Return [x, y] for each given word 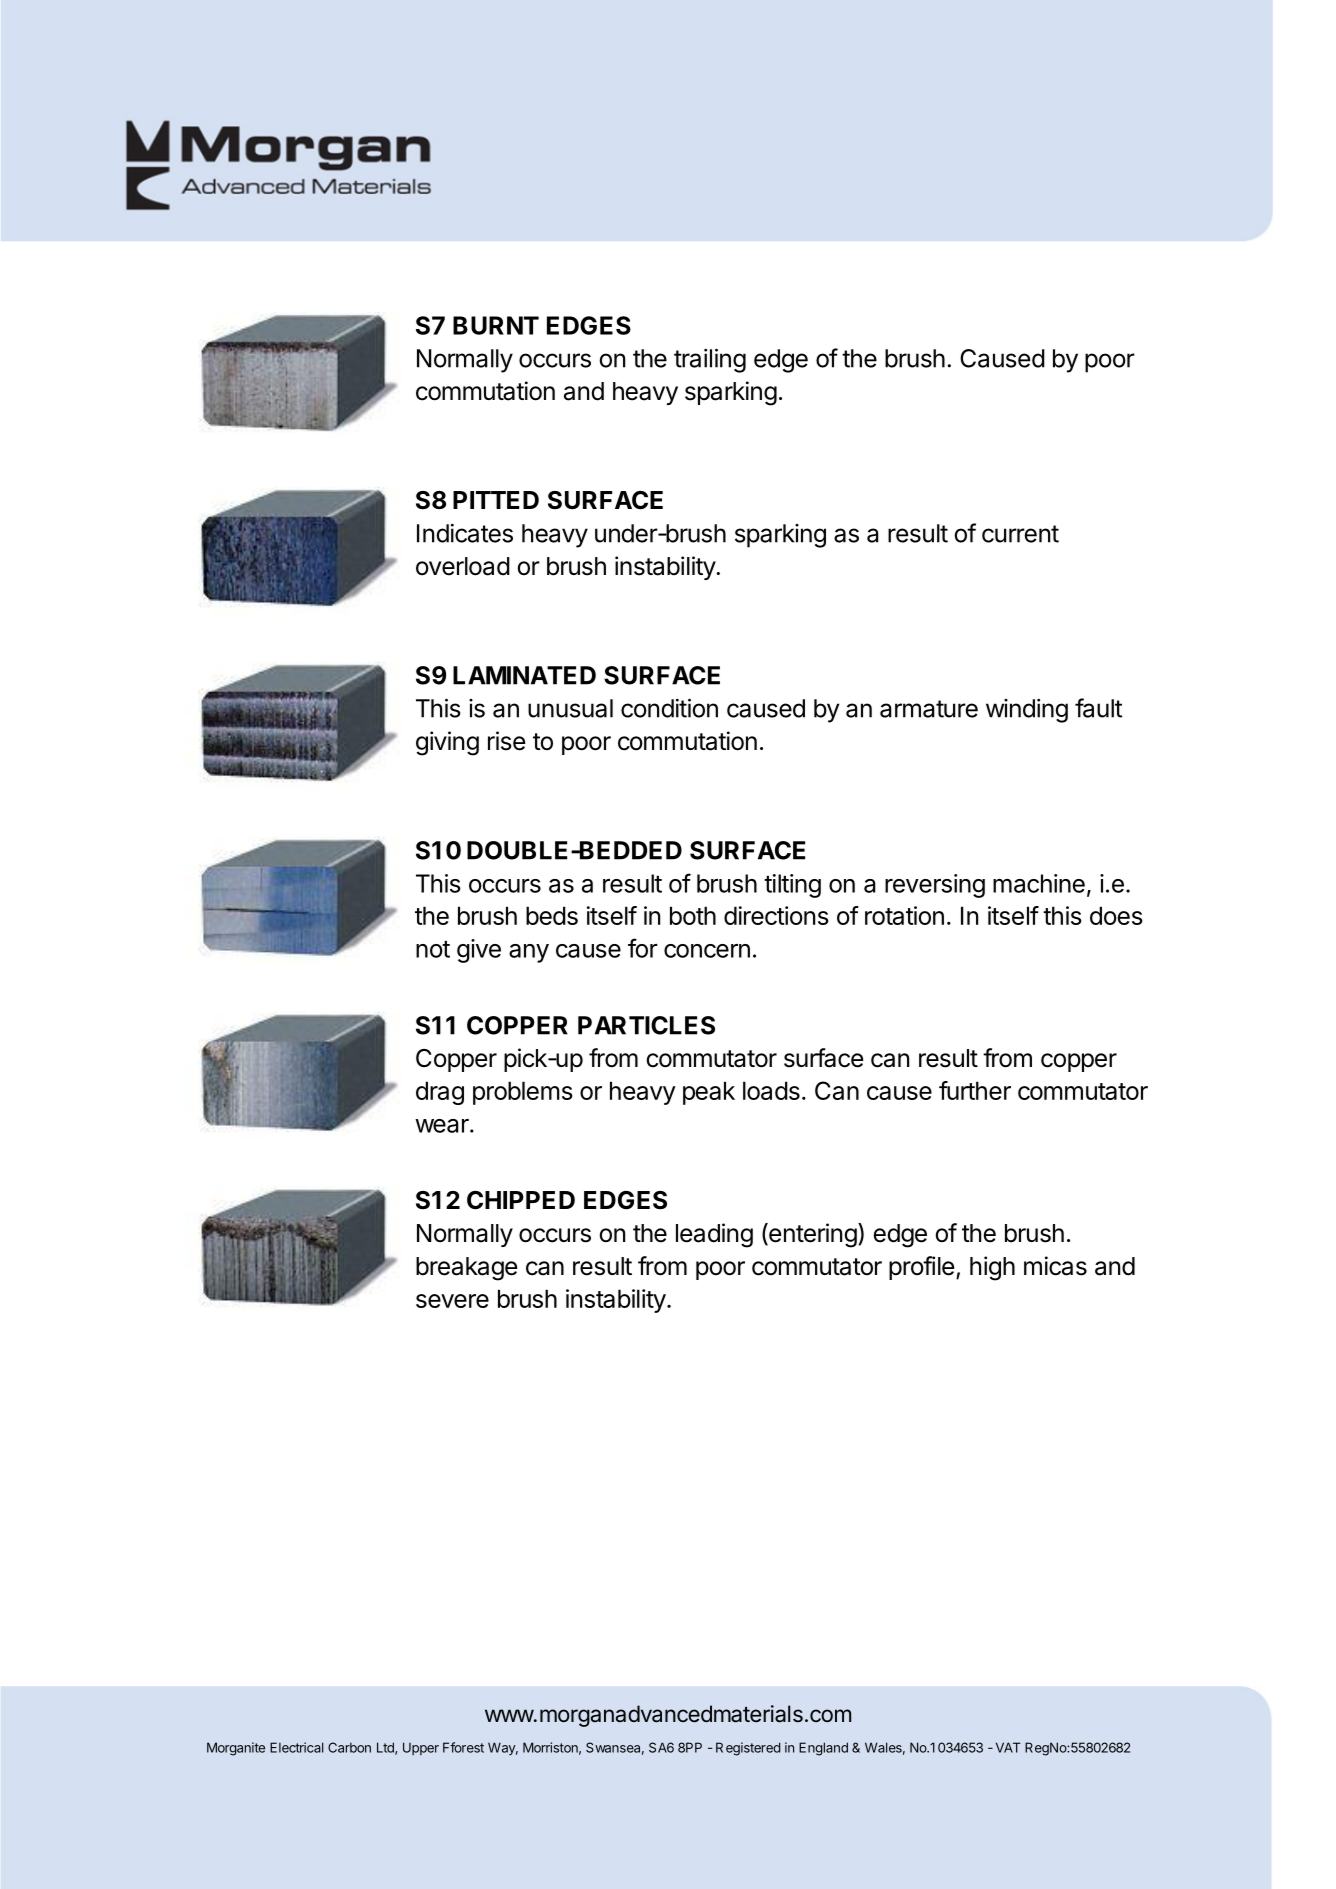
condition [669, 708]
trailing [710, 360]
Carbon [349, 1747]
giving [447, 743]
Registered [748, 1749]
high [992, 1268]
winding [1027, 711]
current [1020, 534]
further [975, 1090]
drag [440, 1093]
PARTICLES [646, 1025]
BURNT [496, 325]
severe [452, 1301]
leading [714, 1235]
